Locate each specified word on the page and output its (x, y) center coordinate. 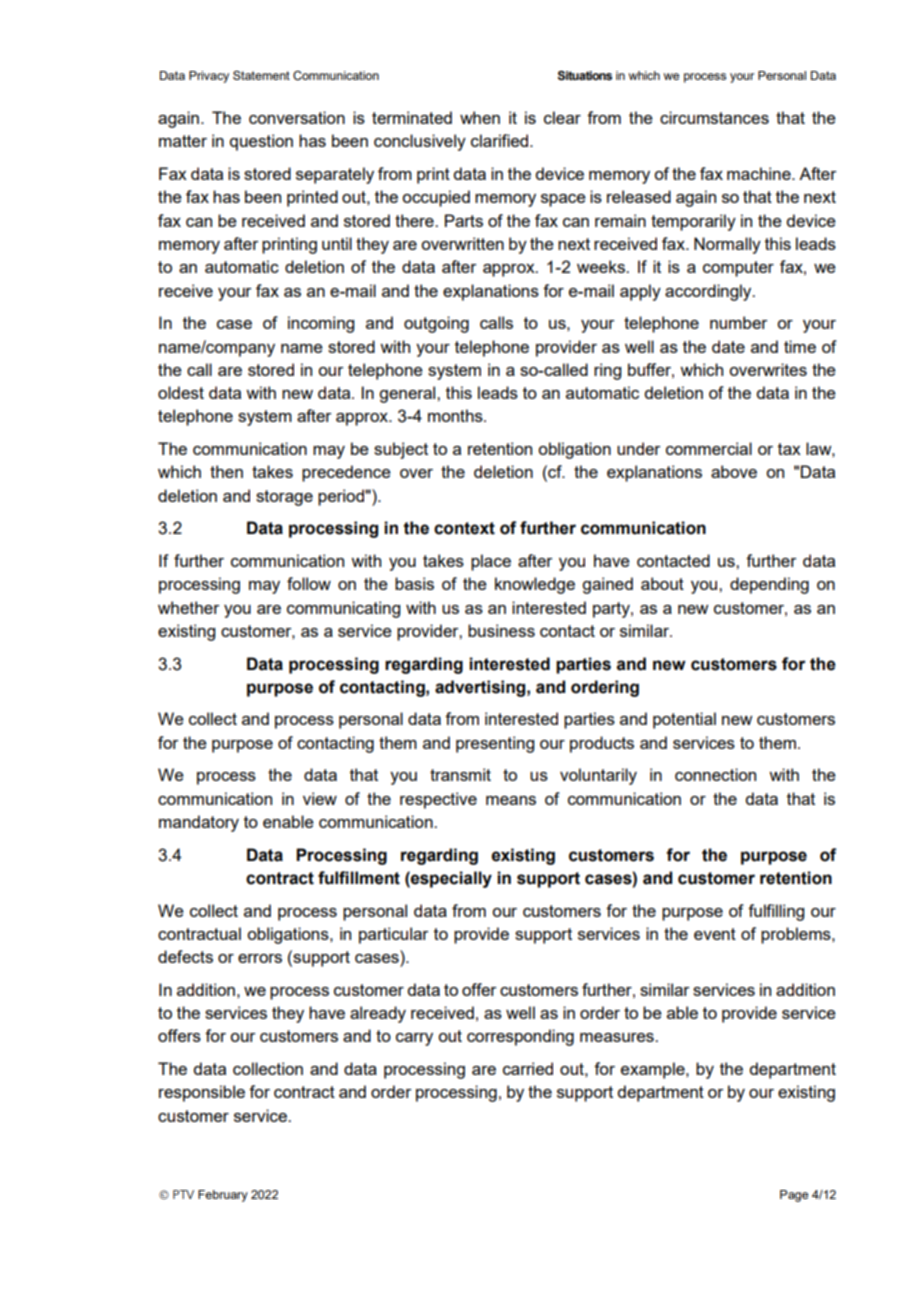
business (501, 630)
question (261, 142)
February (223, 1196)
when (480, 117)
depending (769, 585)
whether (189, 607)
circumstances (714, 117)
